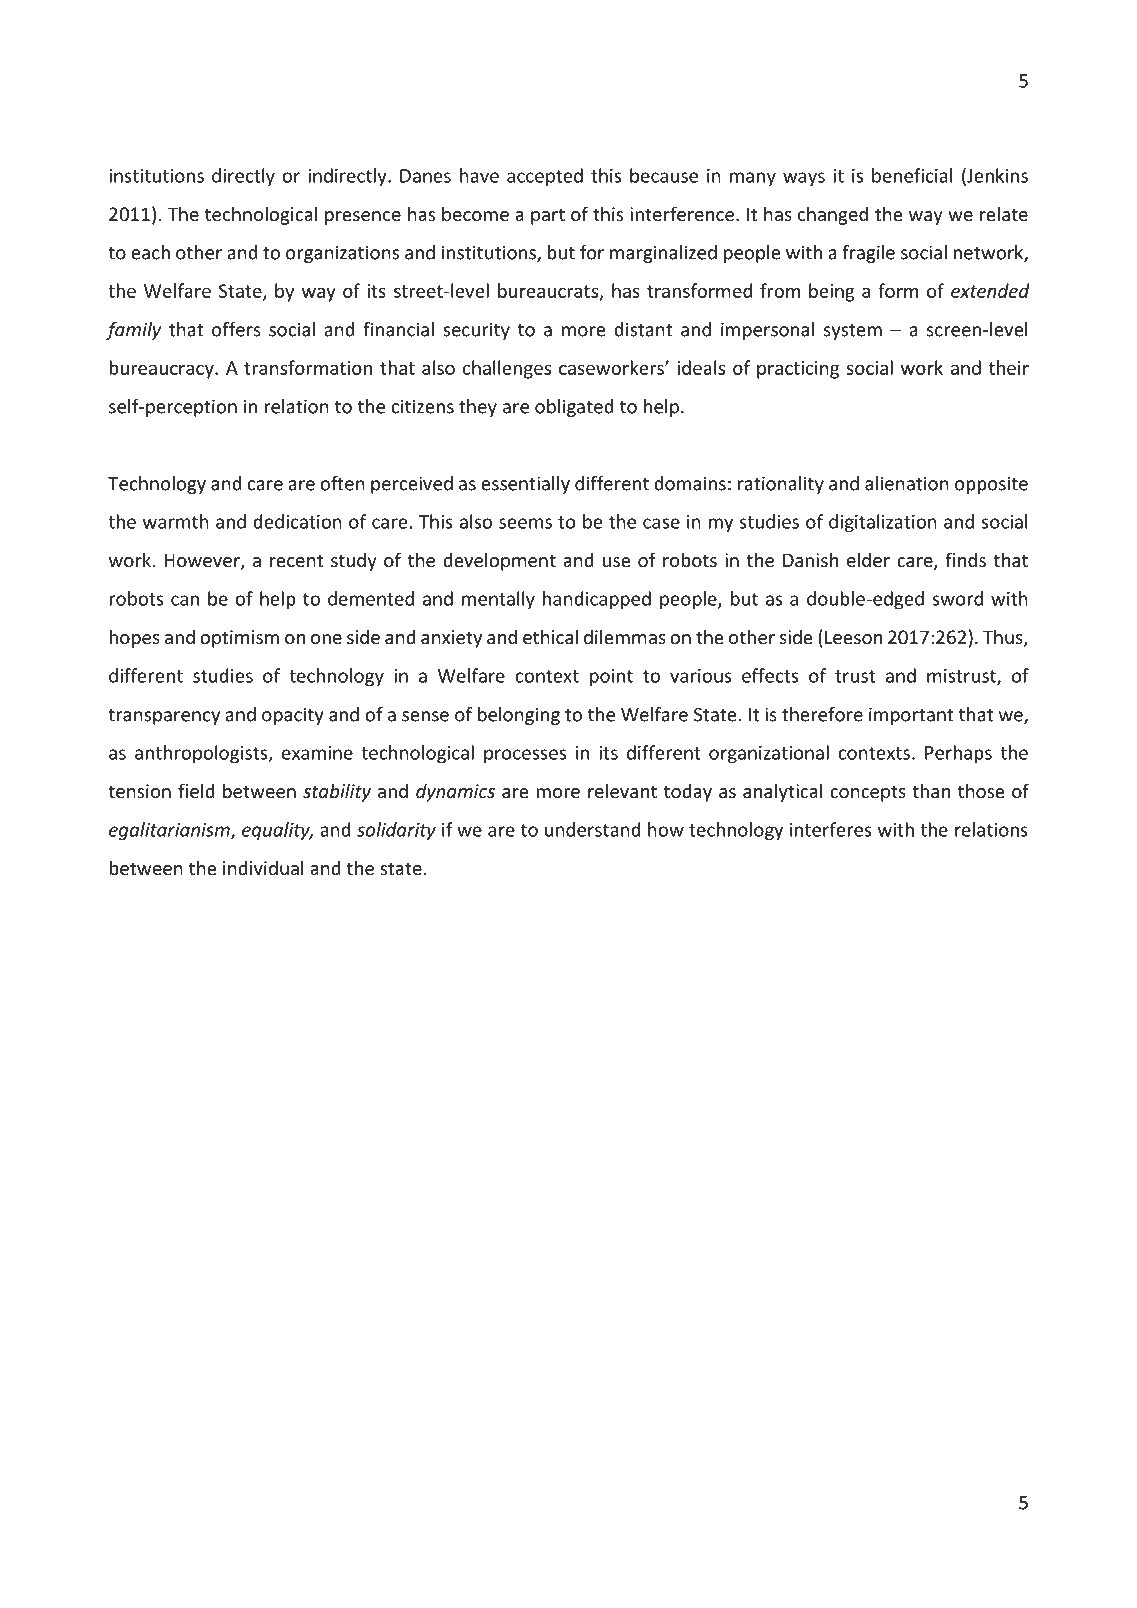 This image has height=1608, width=1137. Describe the element at coordinates (593, 829) in the image. I see `understand` at that location.
